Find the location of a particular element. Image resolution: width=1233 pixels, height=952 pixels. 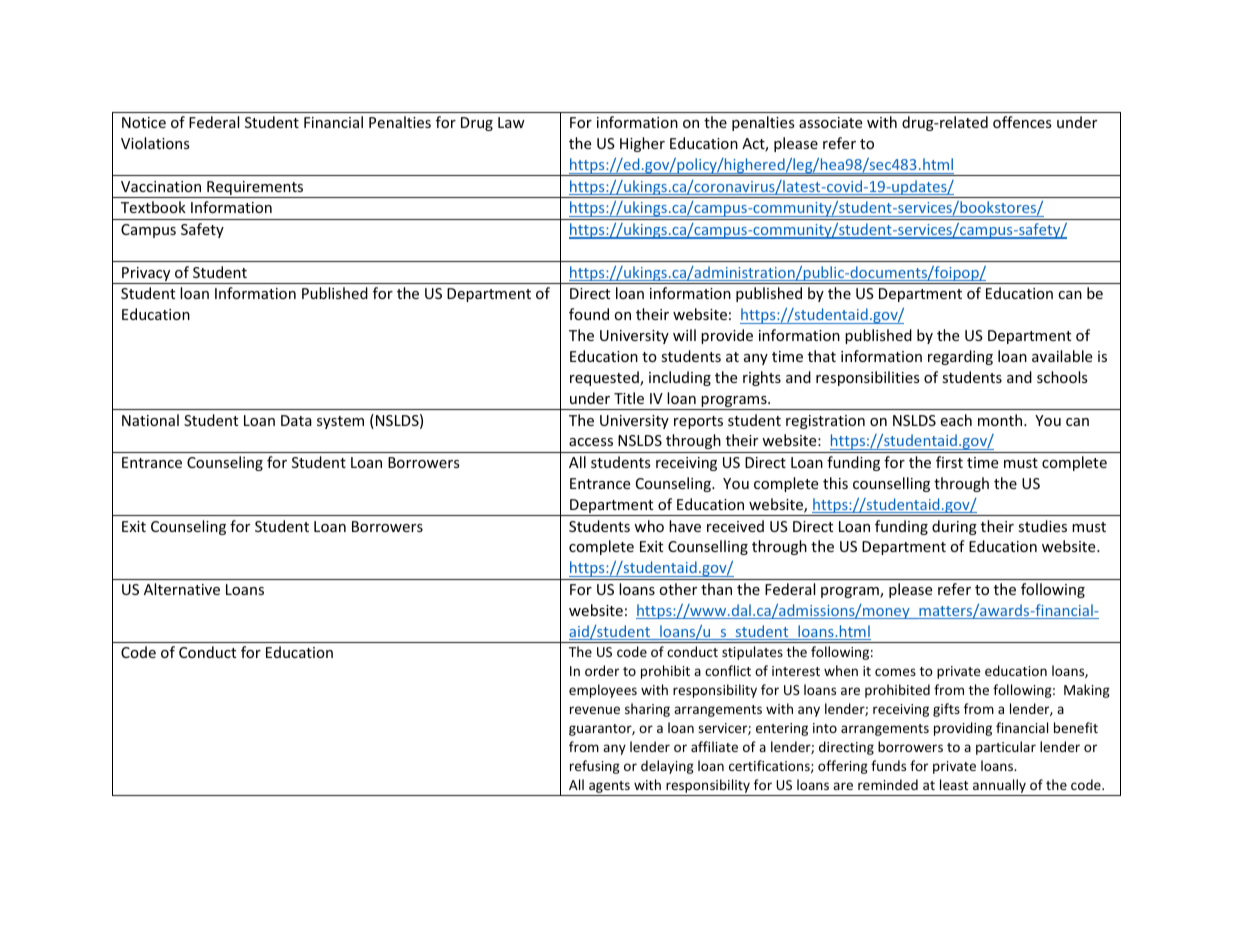

offences is located at coordinates (1022, 122).
